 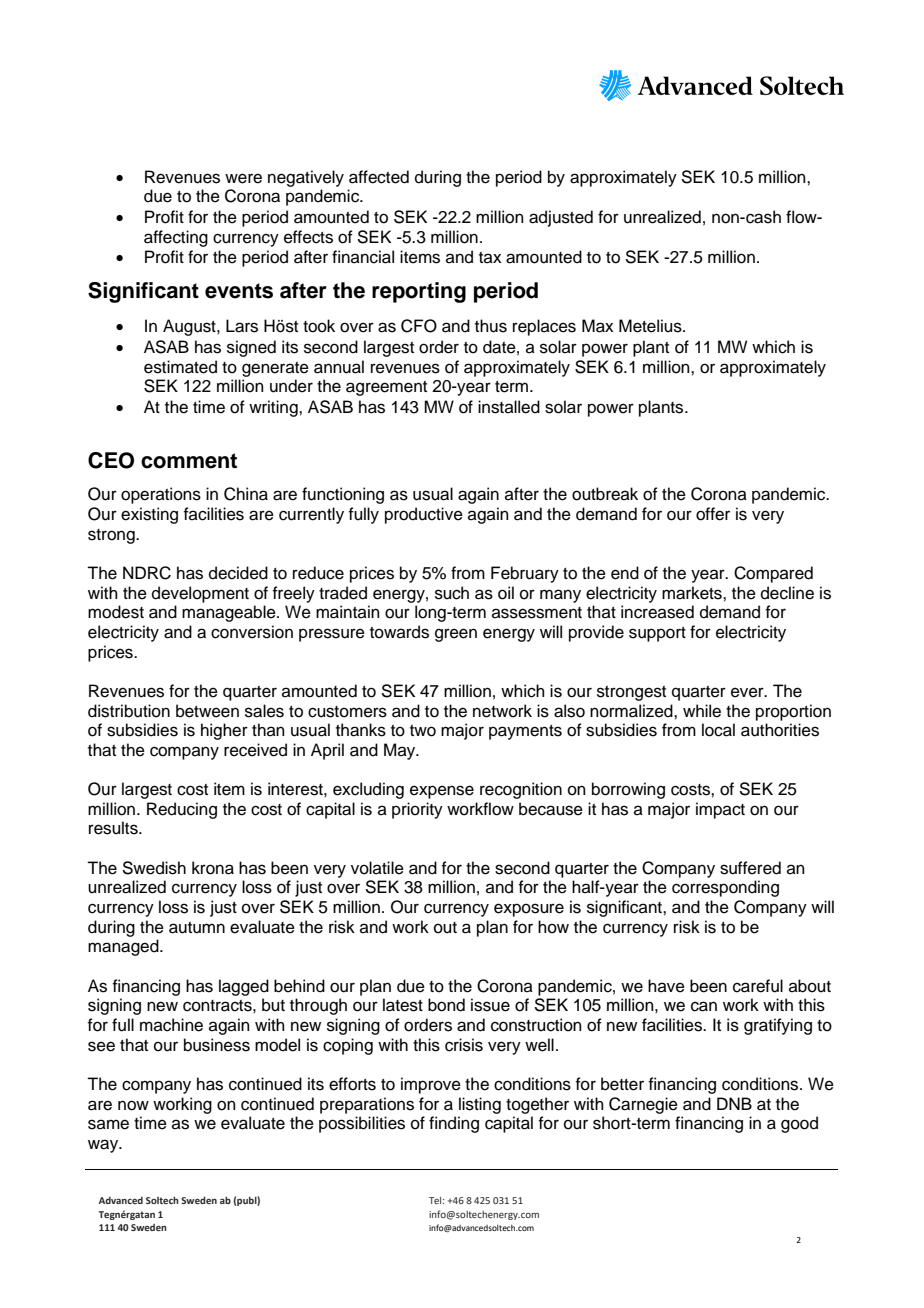 I want to click on now, so click(x=133, y=1105).
